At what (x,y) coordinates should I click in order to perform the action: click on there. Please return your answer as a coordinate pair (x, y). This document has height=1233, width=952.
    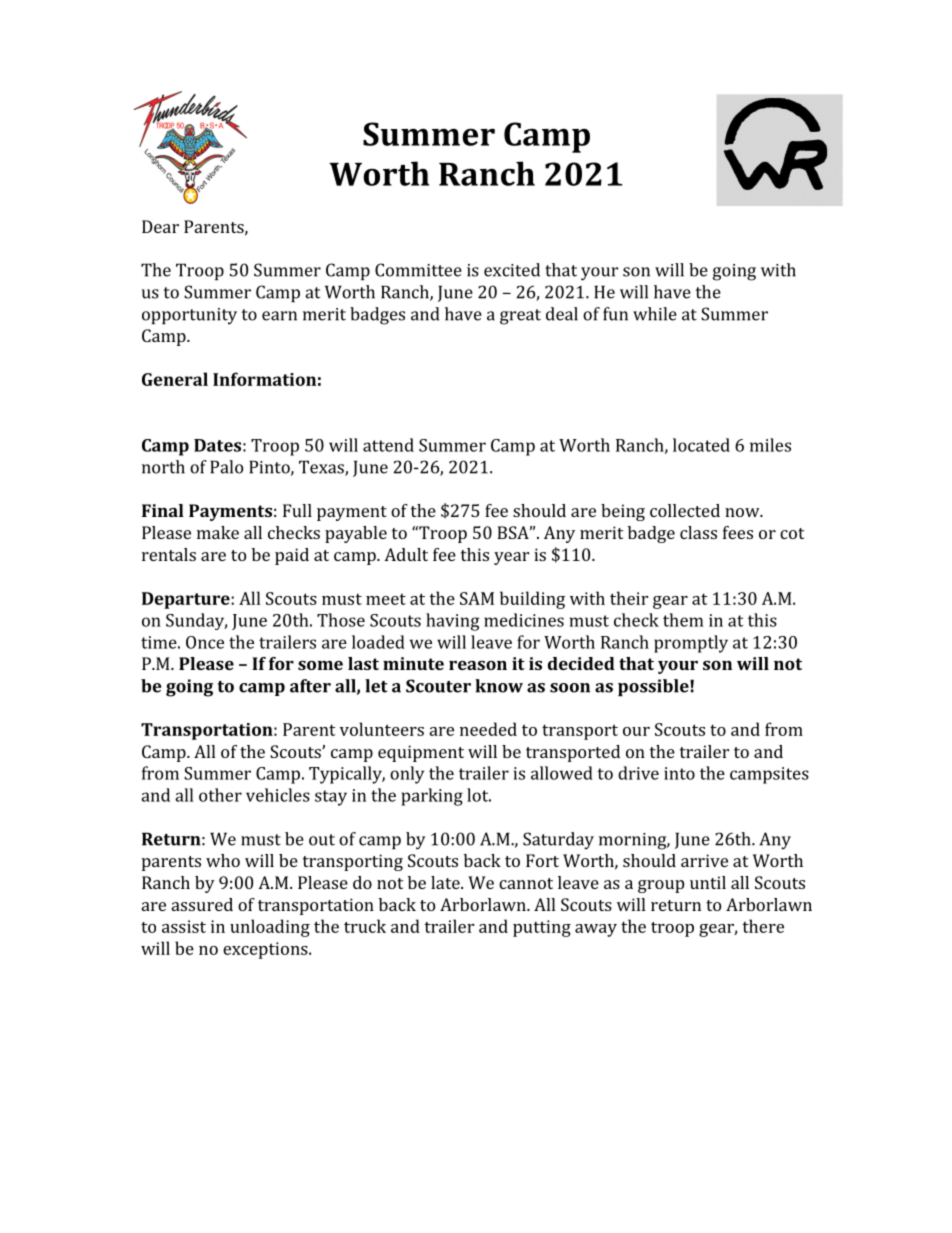
    Looking at the image, I should click on (763, 926).
